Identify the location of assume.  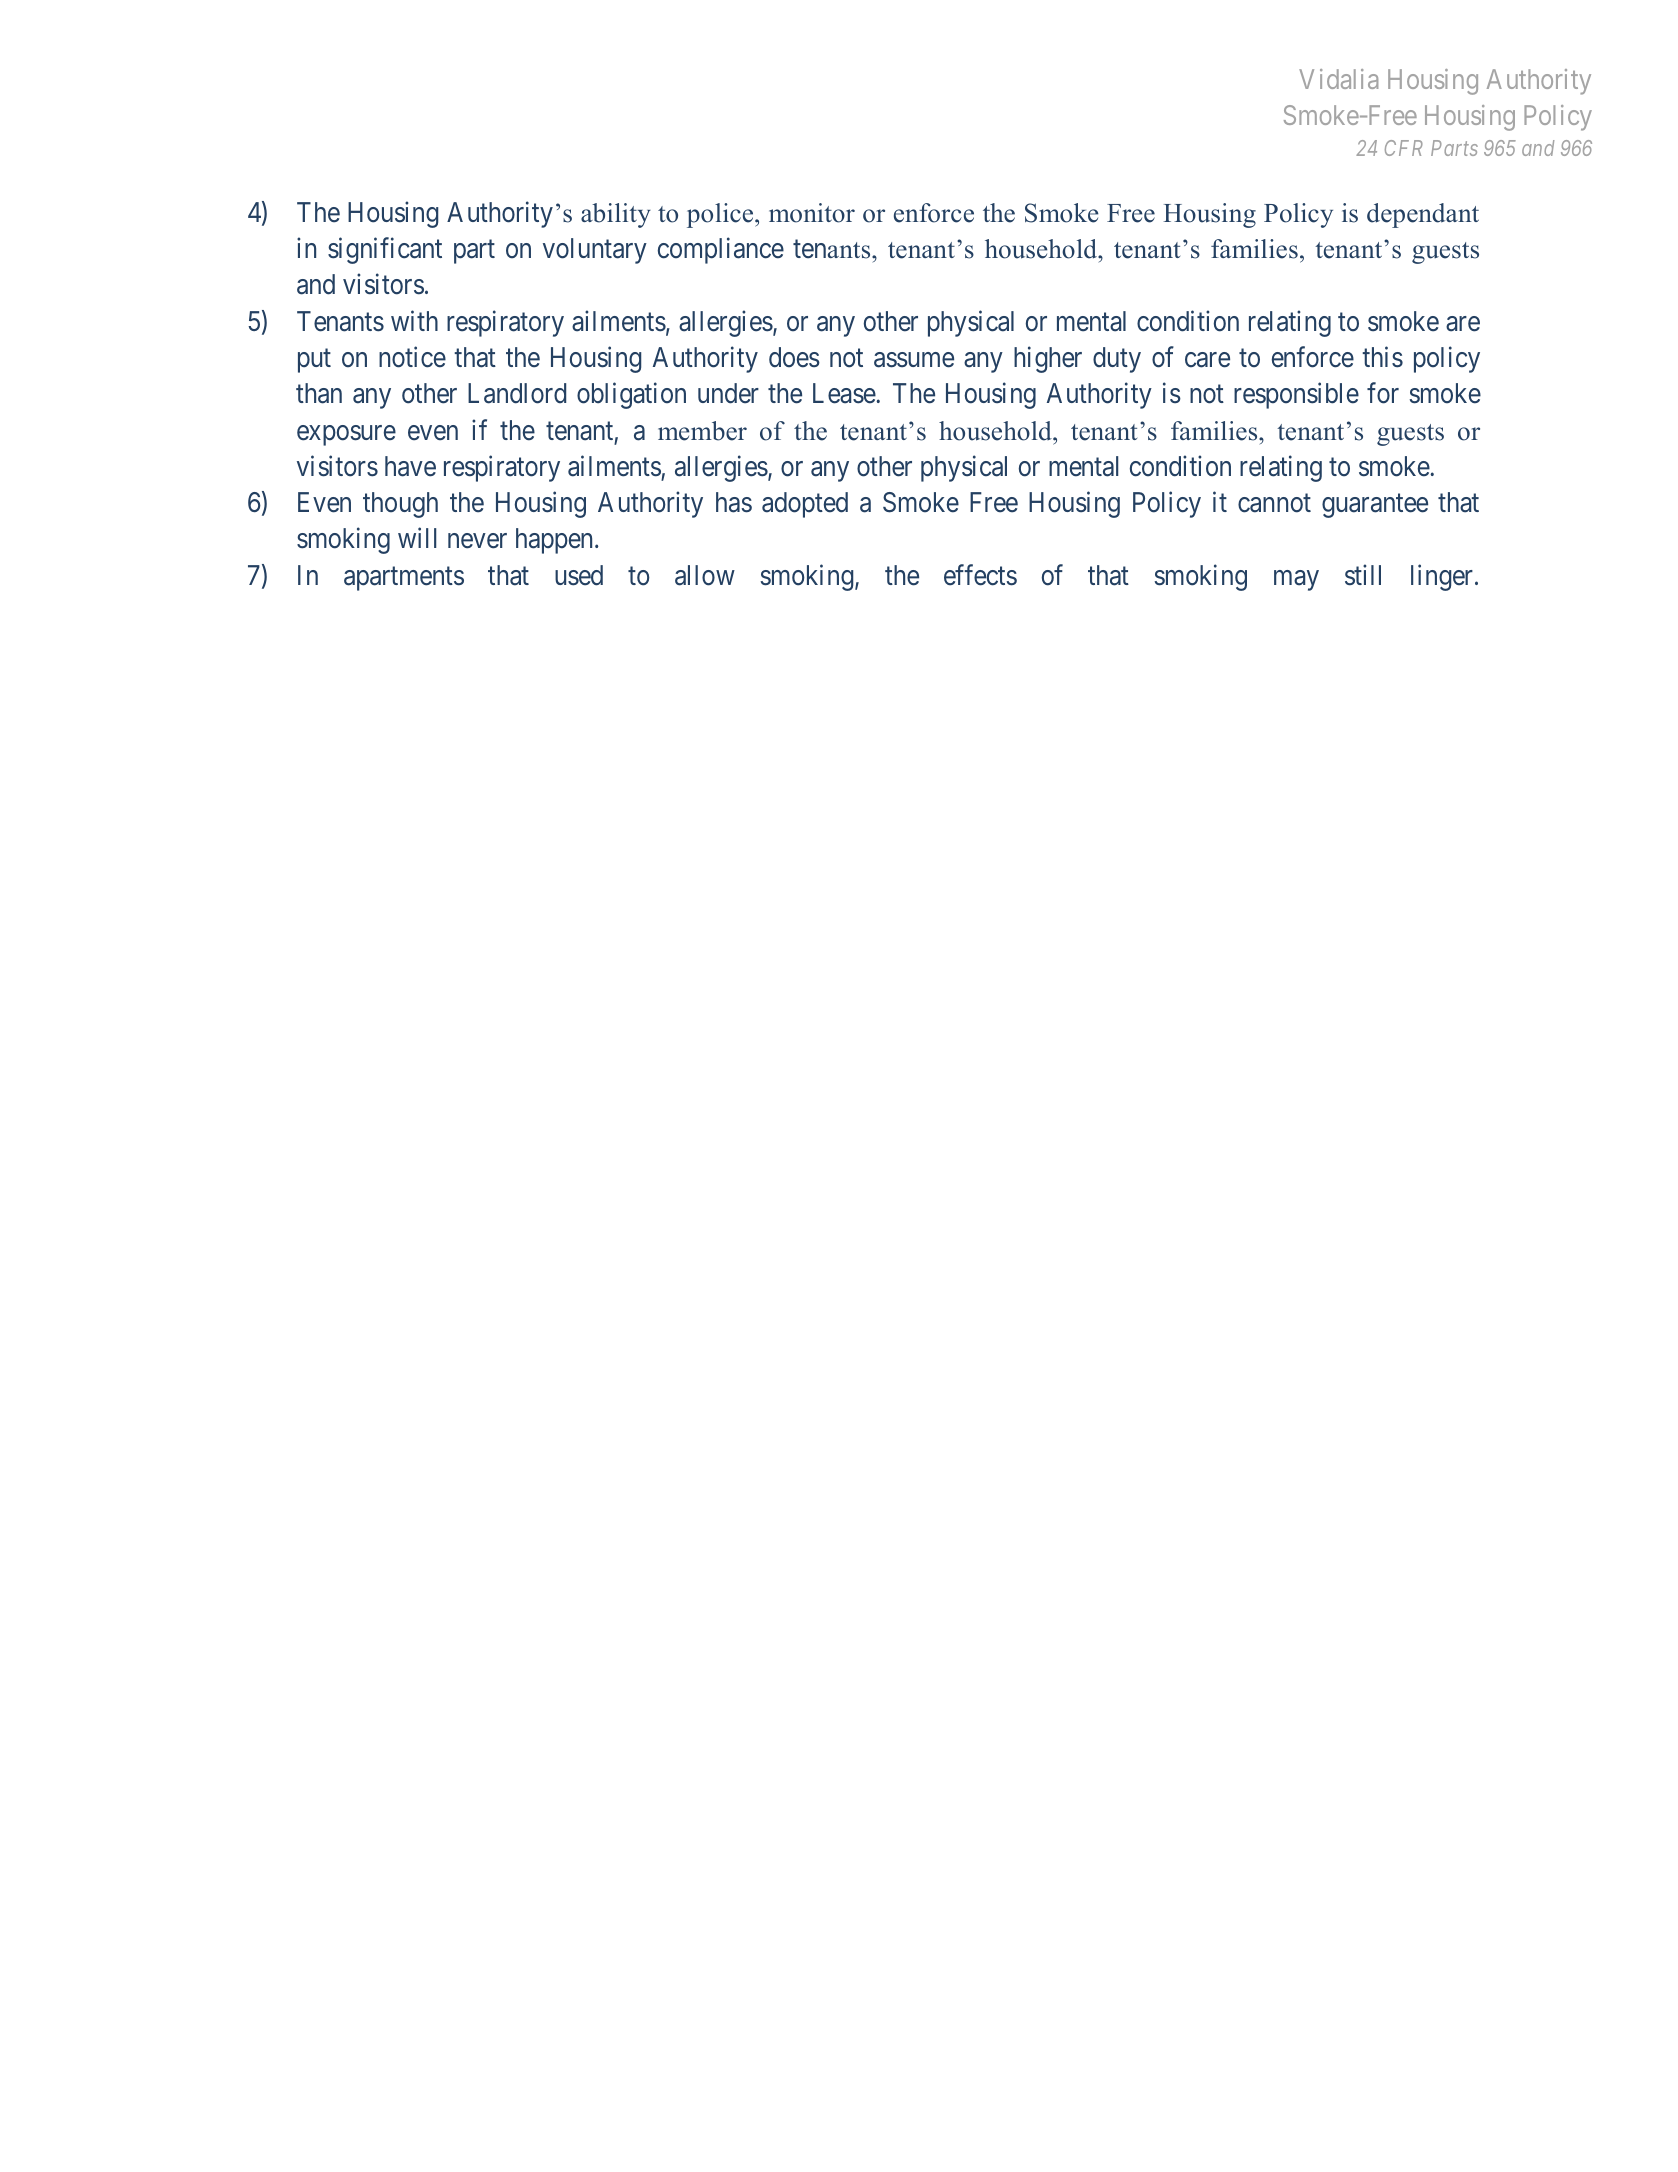
(914, 360).
